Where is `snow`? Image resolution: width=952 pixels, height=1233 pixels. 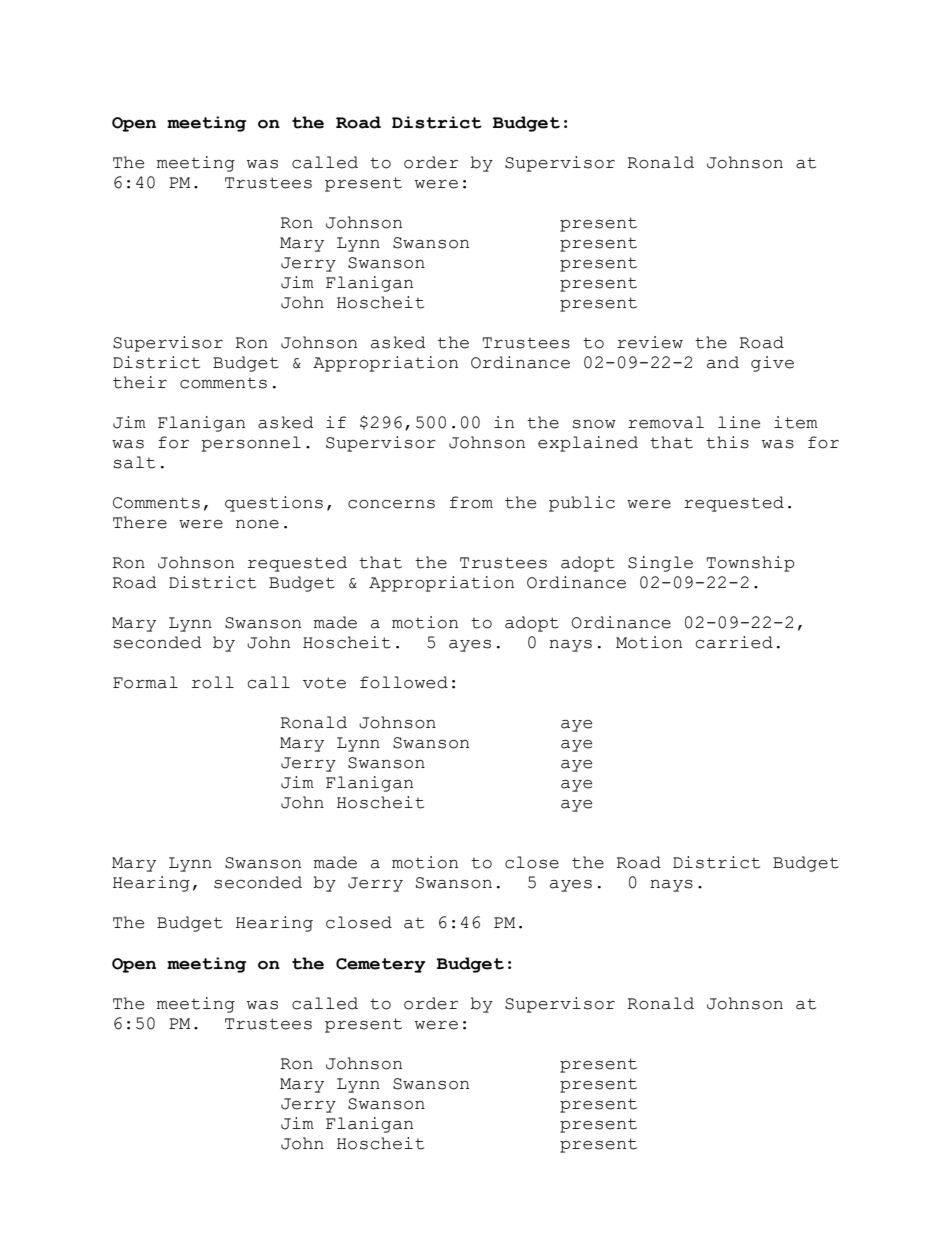 snow is located at coordinates (594, 424).
